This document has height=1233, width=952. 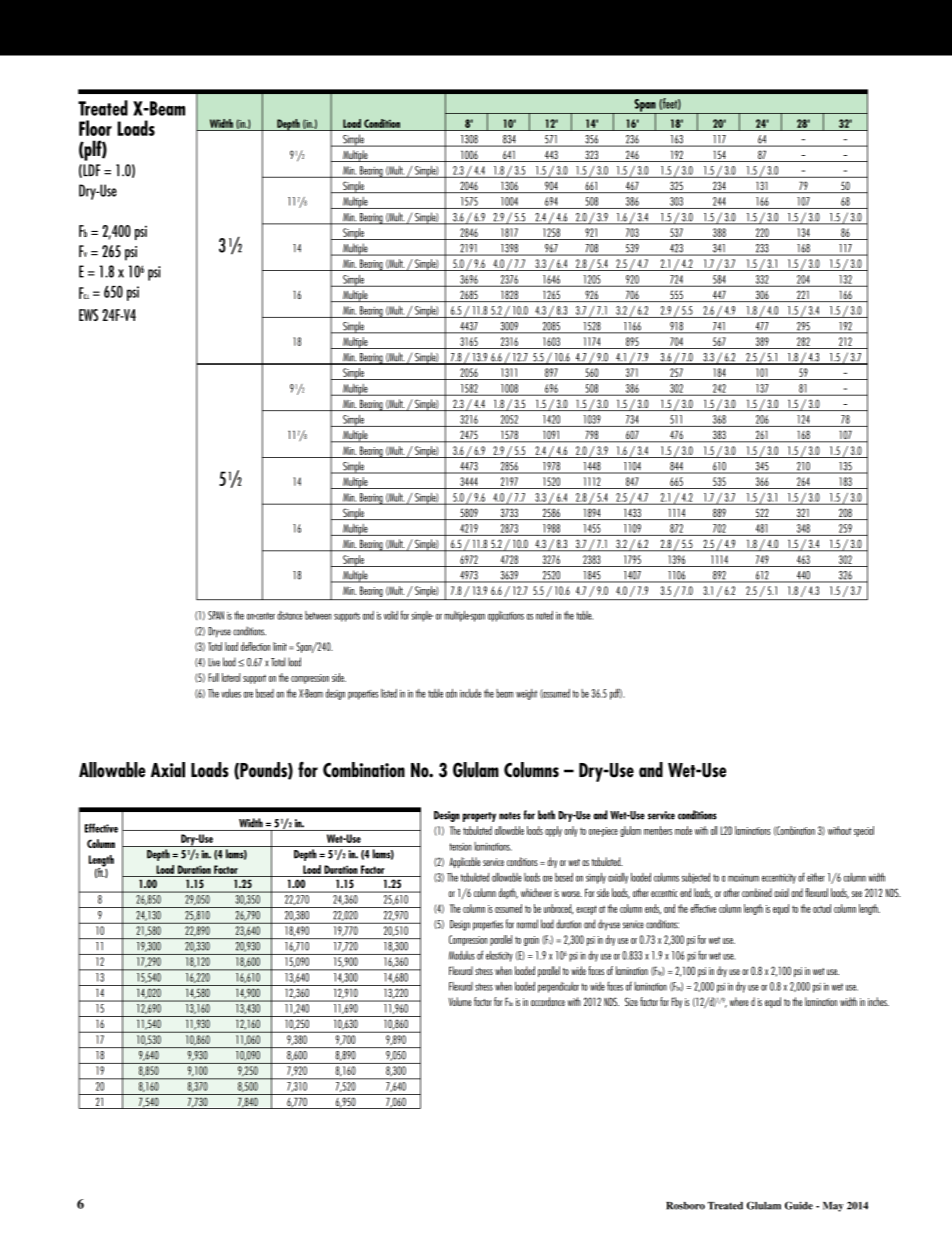 What do you see at coordinates (214, 662) in the document?
I see `Live` at bounding box center [214, 662].
